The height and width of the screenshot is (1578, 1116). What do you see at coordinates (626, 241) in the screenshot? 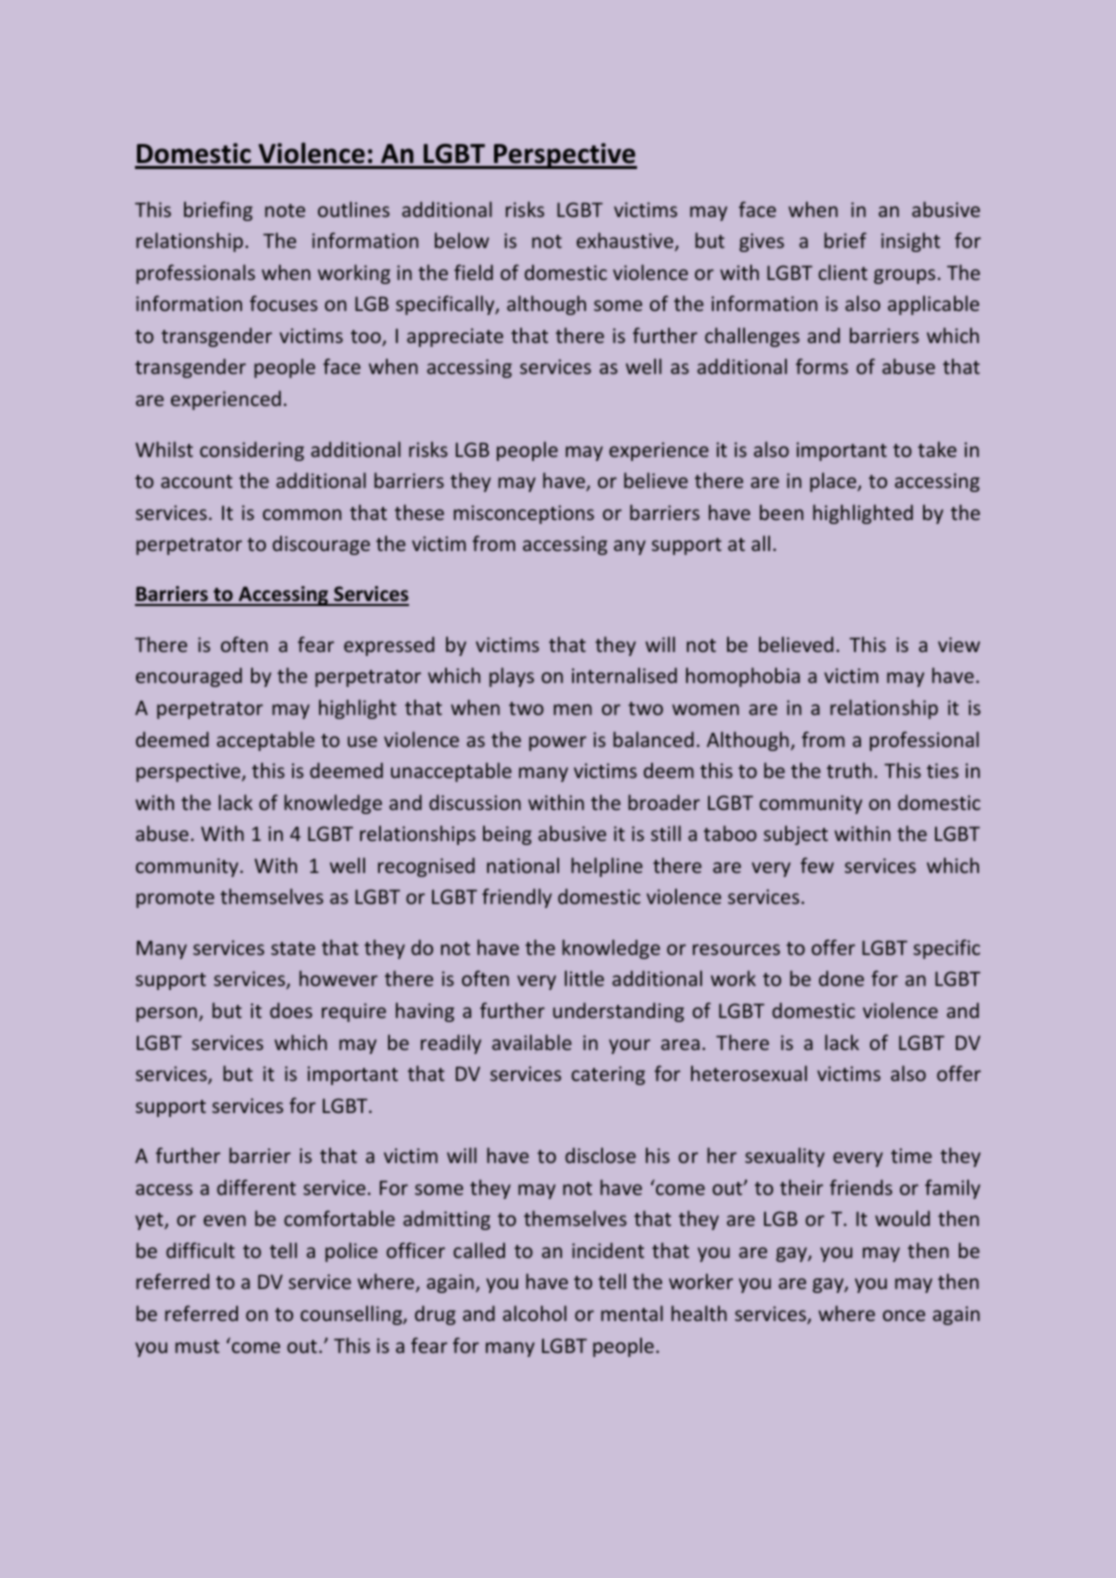
I see `exhaustive` at bounding box center [626, 241].
